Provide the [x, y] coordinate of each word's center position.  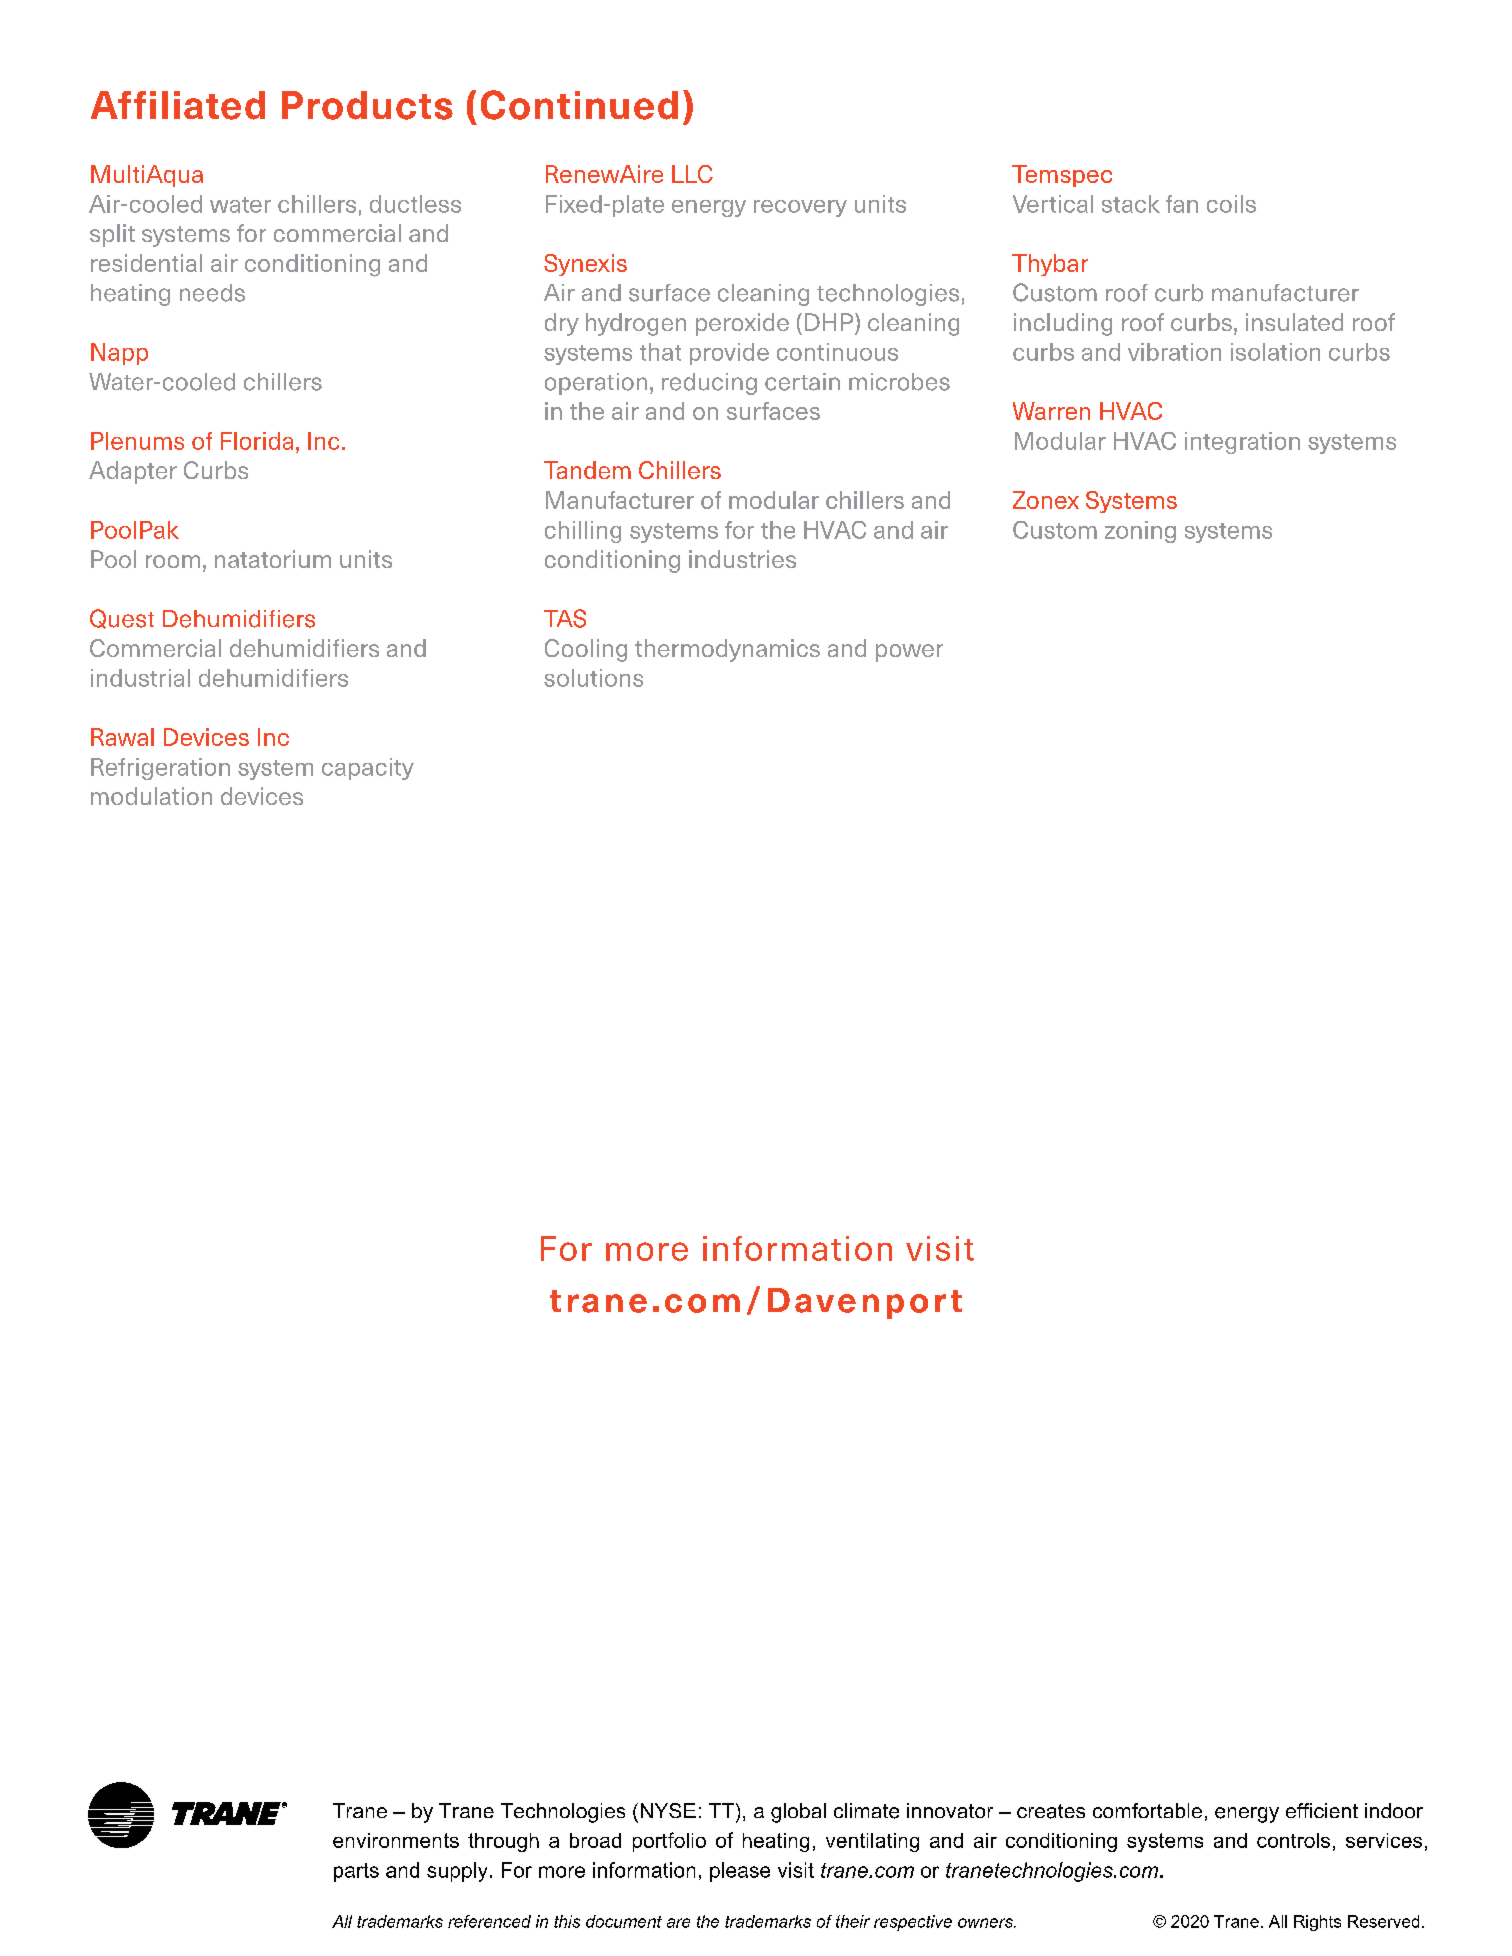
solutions [593, 678]
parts [356, 1872]
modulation [151, 796]
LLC [692, 174]
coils [1231, 204]
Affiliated [178, 105]
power [909, 653]
